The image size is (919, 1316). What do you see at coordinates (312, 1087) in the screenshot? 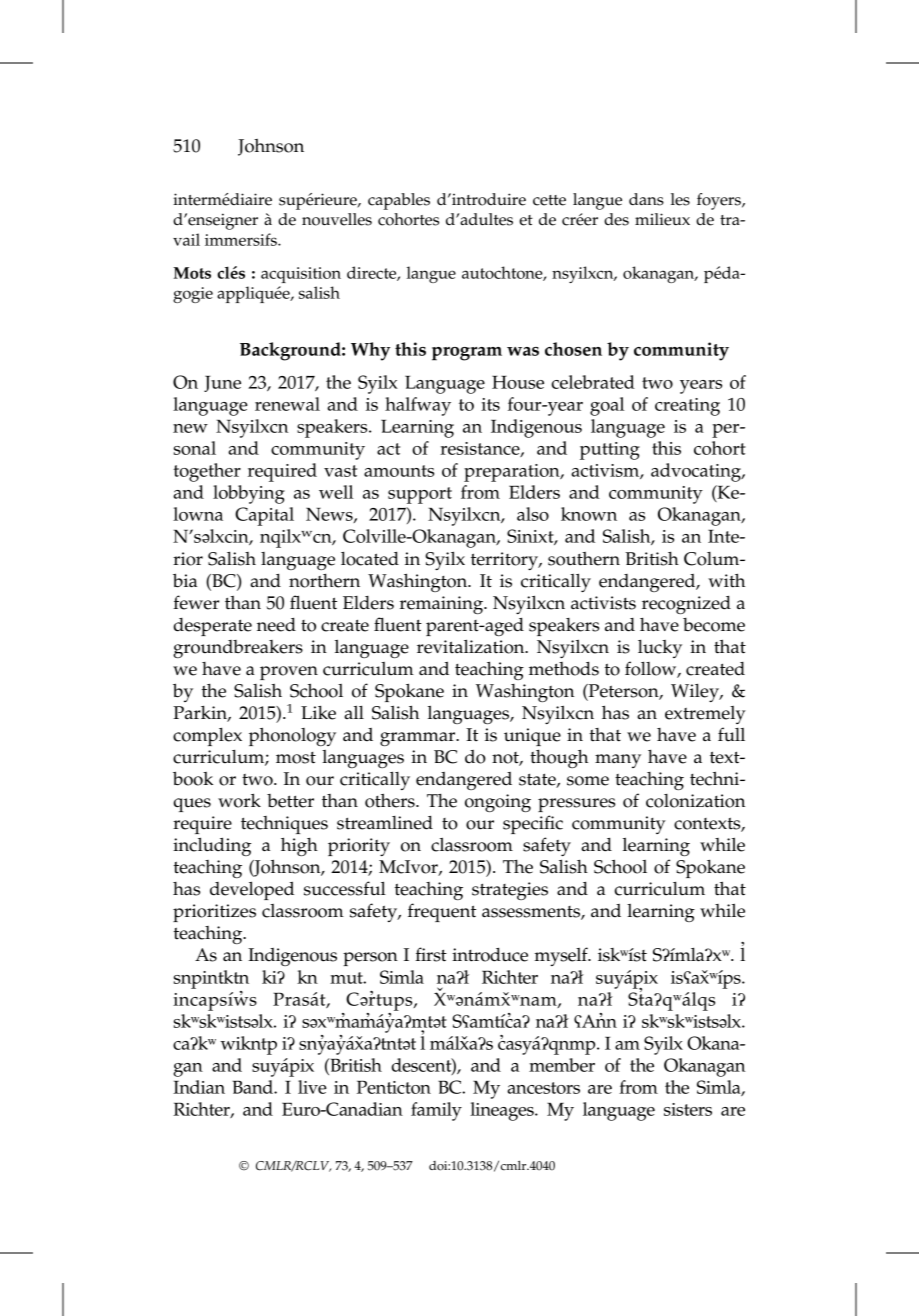
I see `live` at bounding box center [312, 1087].
